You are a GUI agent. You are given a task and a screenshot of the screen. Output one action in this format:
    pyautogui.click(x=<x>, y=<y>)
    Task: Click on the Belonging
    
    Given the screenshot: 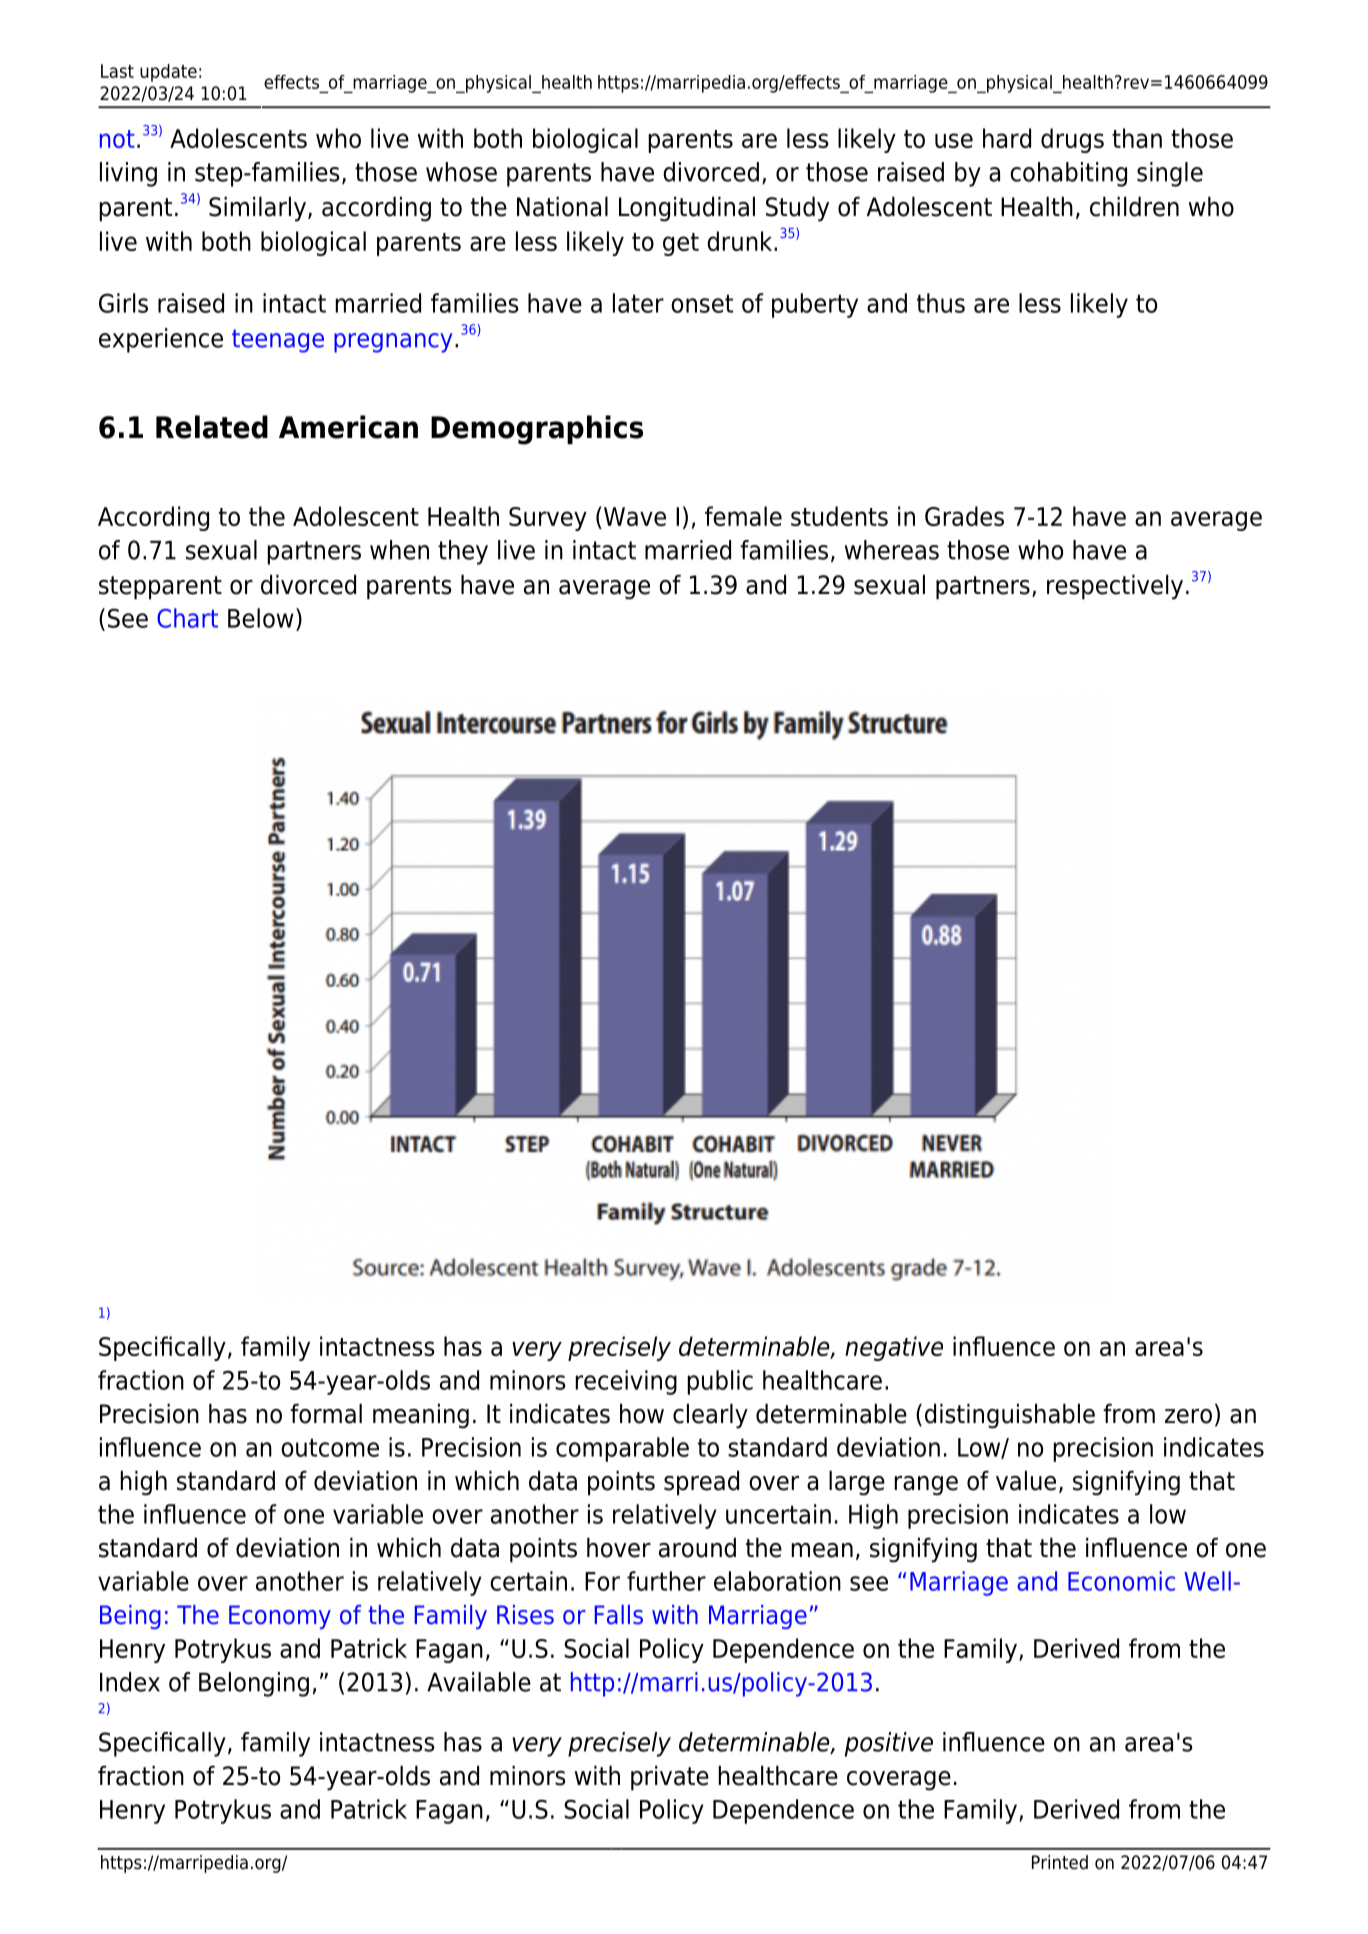 What is the action you would take?
    pyautogui.click(x=254, y=1684)
